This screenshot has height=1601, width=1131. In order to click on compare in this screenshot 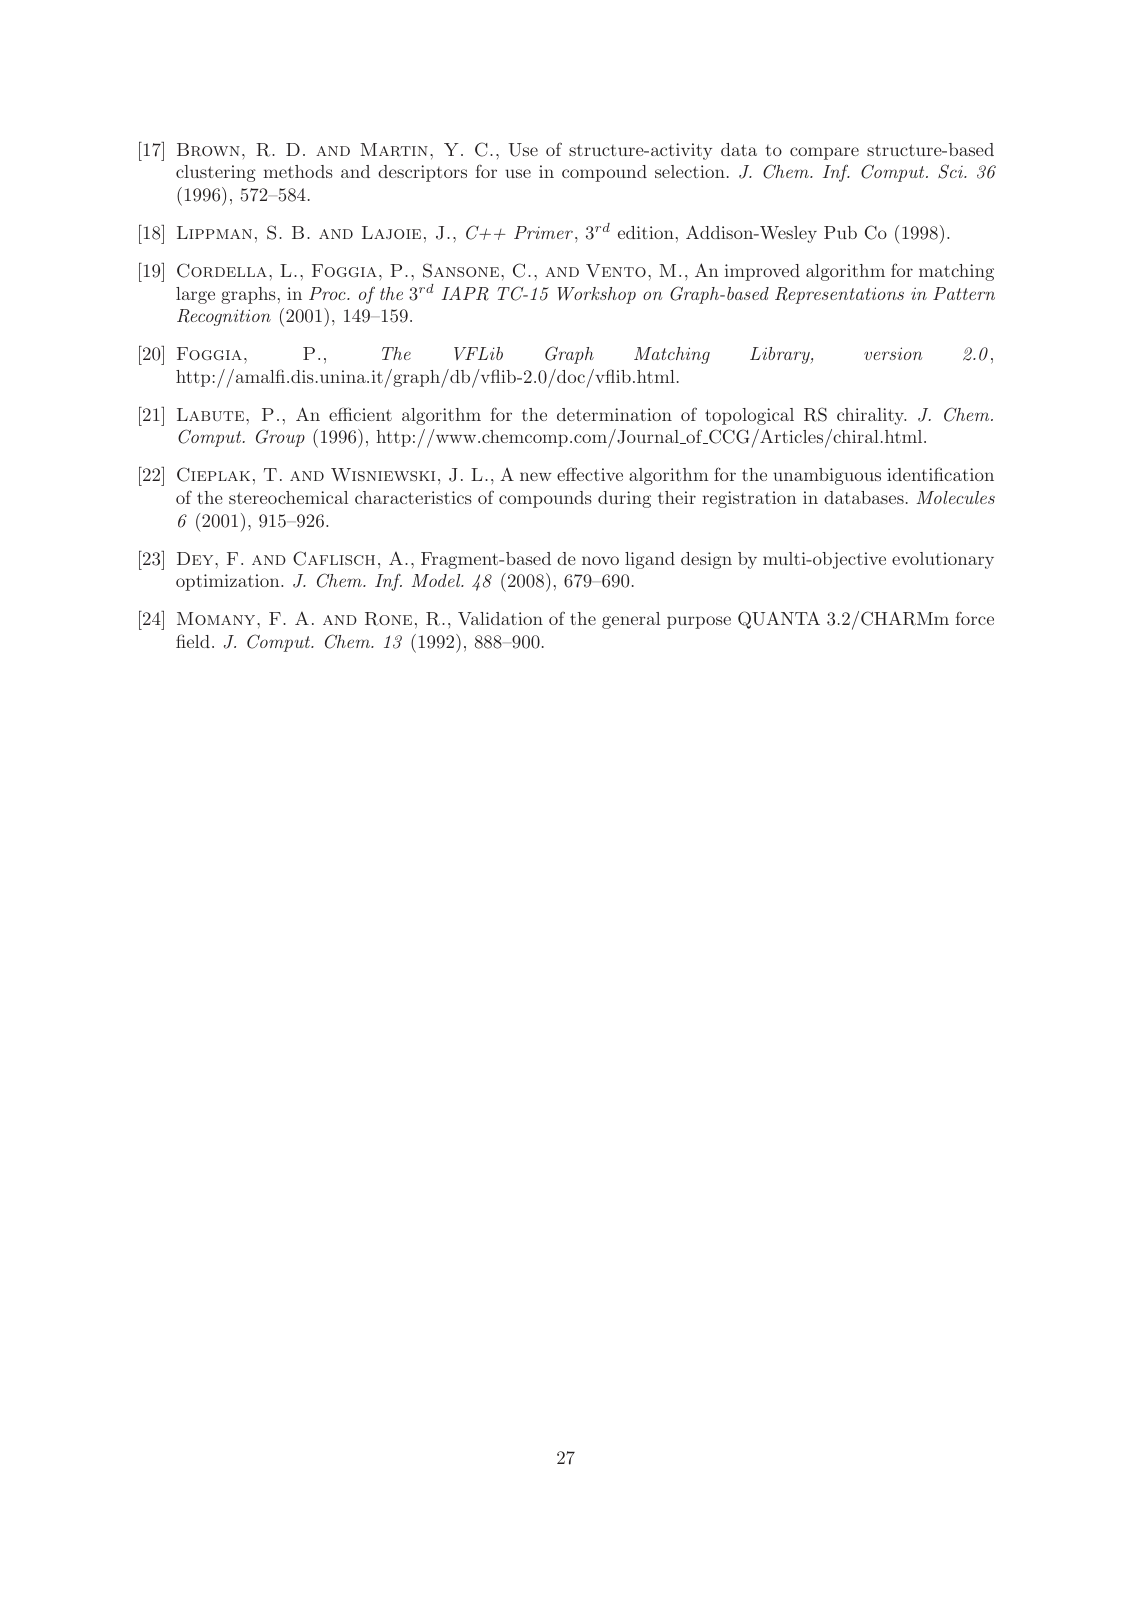, I will do `click(824, 153)`.
